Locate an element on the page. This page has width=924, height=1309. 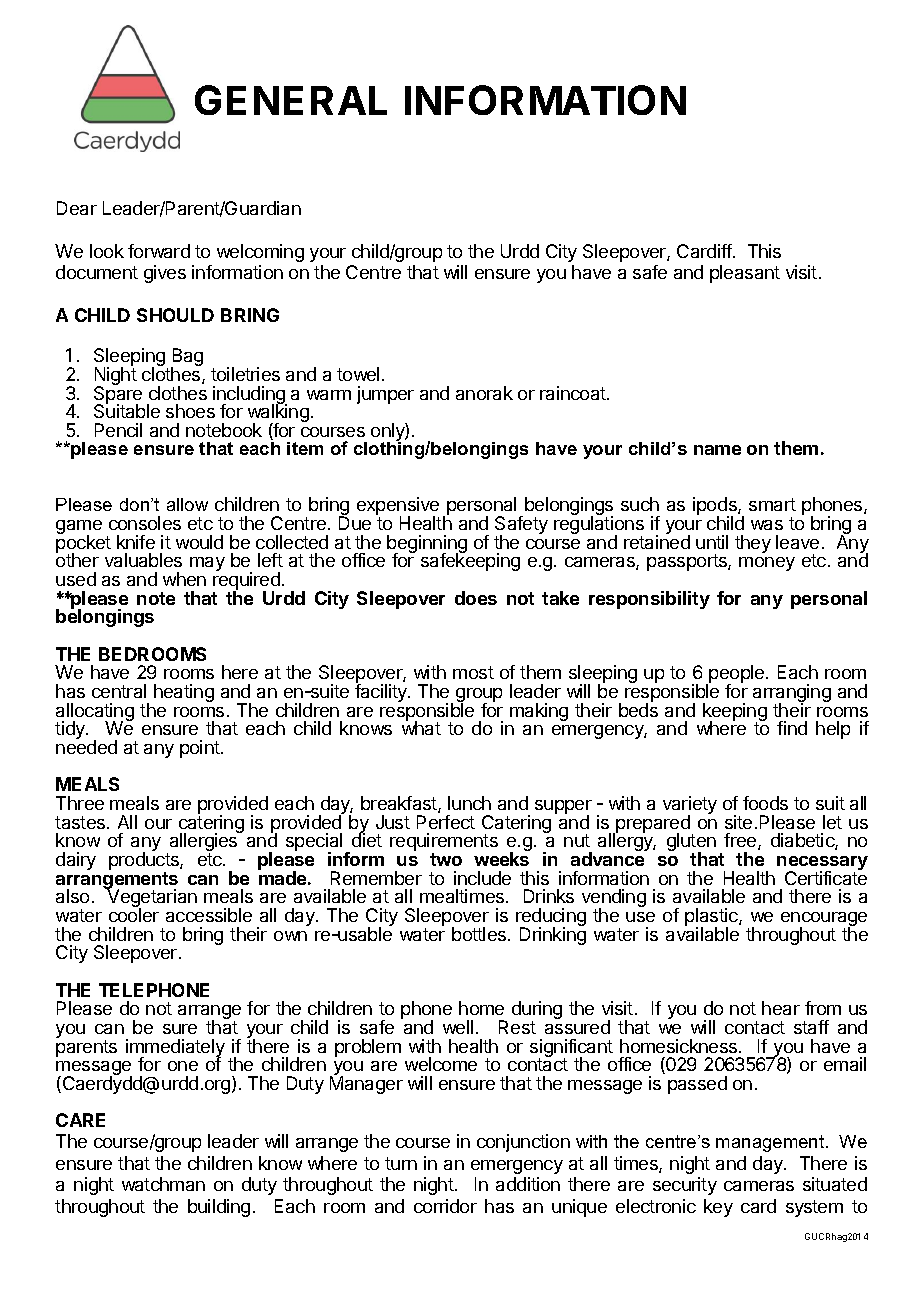
pleasant is located at coordinates (745, 274).
